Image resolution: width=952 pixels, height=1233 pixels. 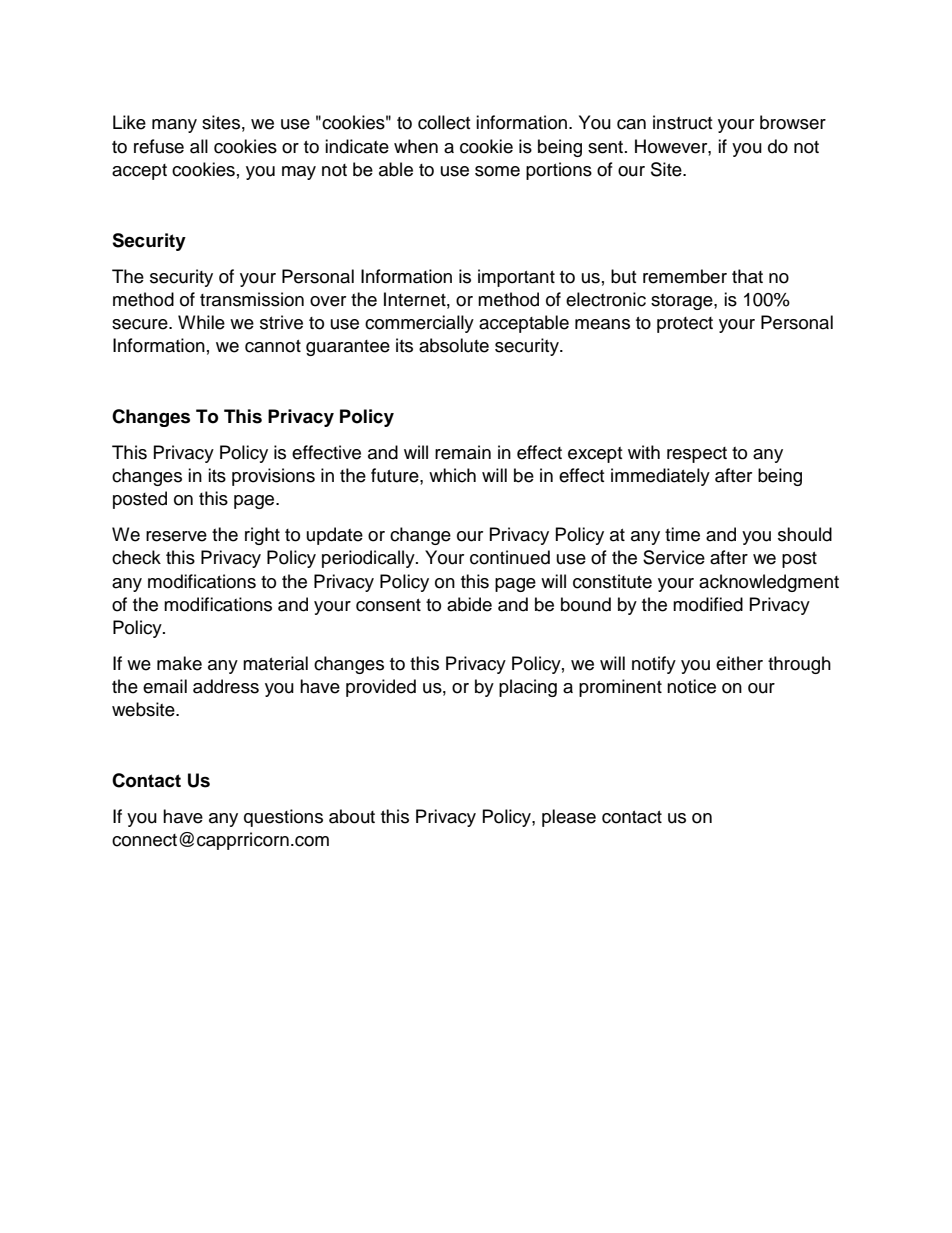 What do you see at coordinates (739, 663) in the document?
I see `either` at bounding box center [739, 663].
